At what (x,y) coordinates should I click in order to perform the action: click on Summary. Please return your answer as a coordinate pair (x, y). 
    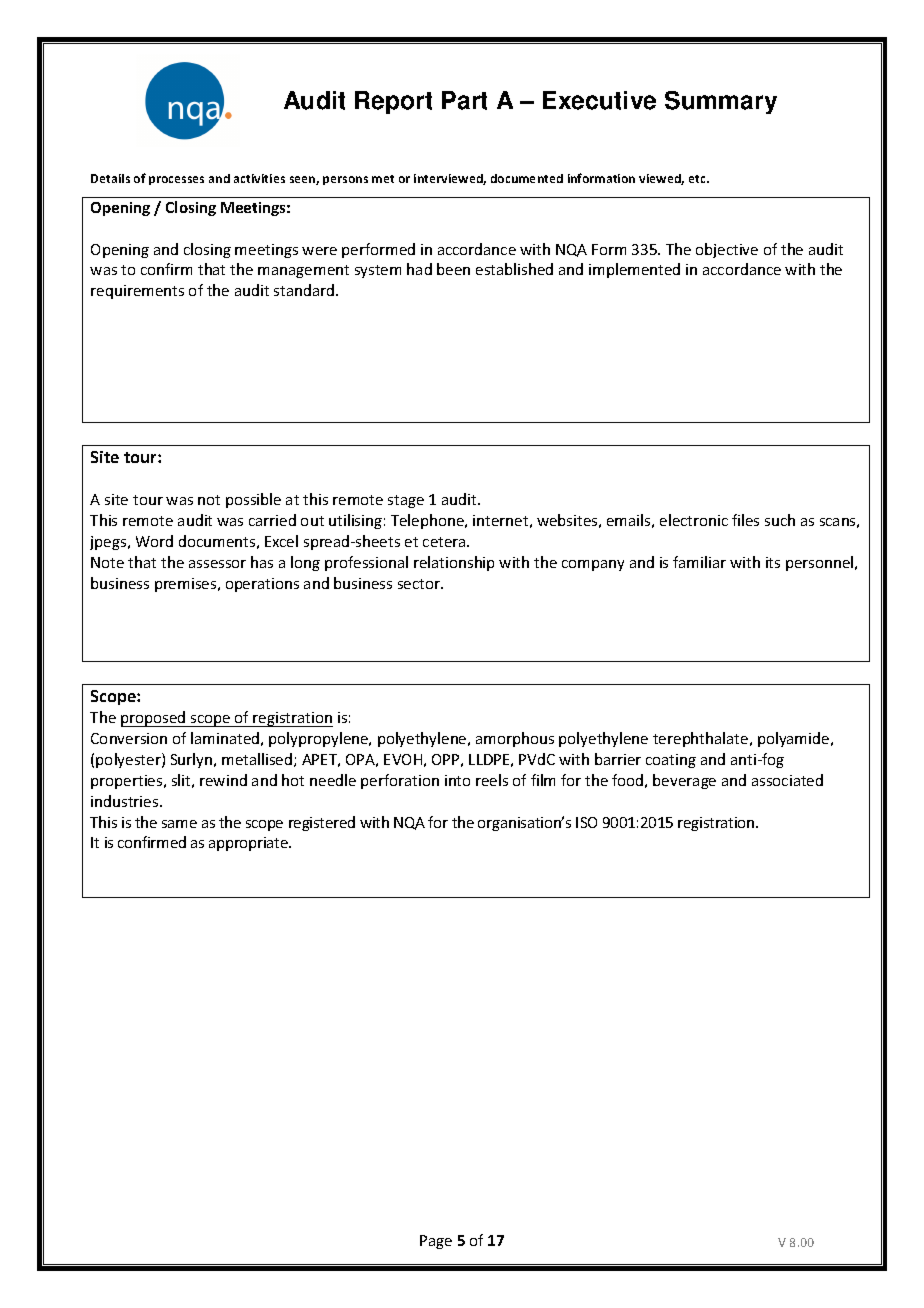
    Looking at the image, I should click on (721, 102).
